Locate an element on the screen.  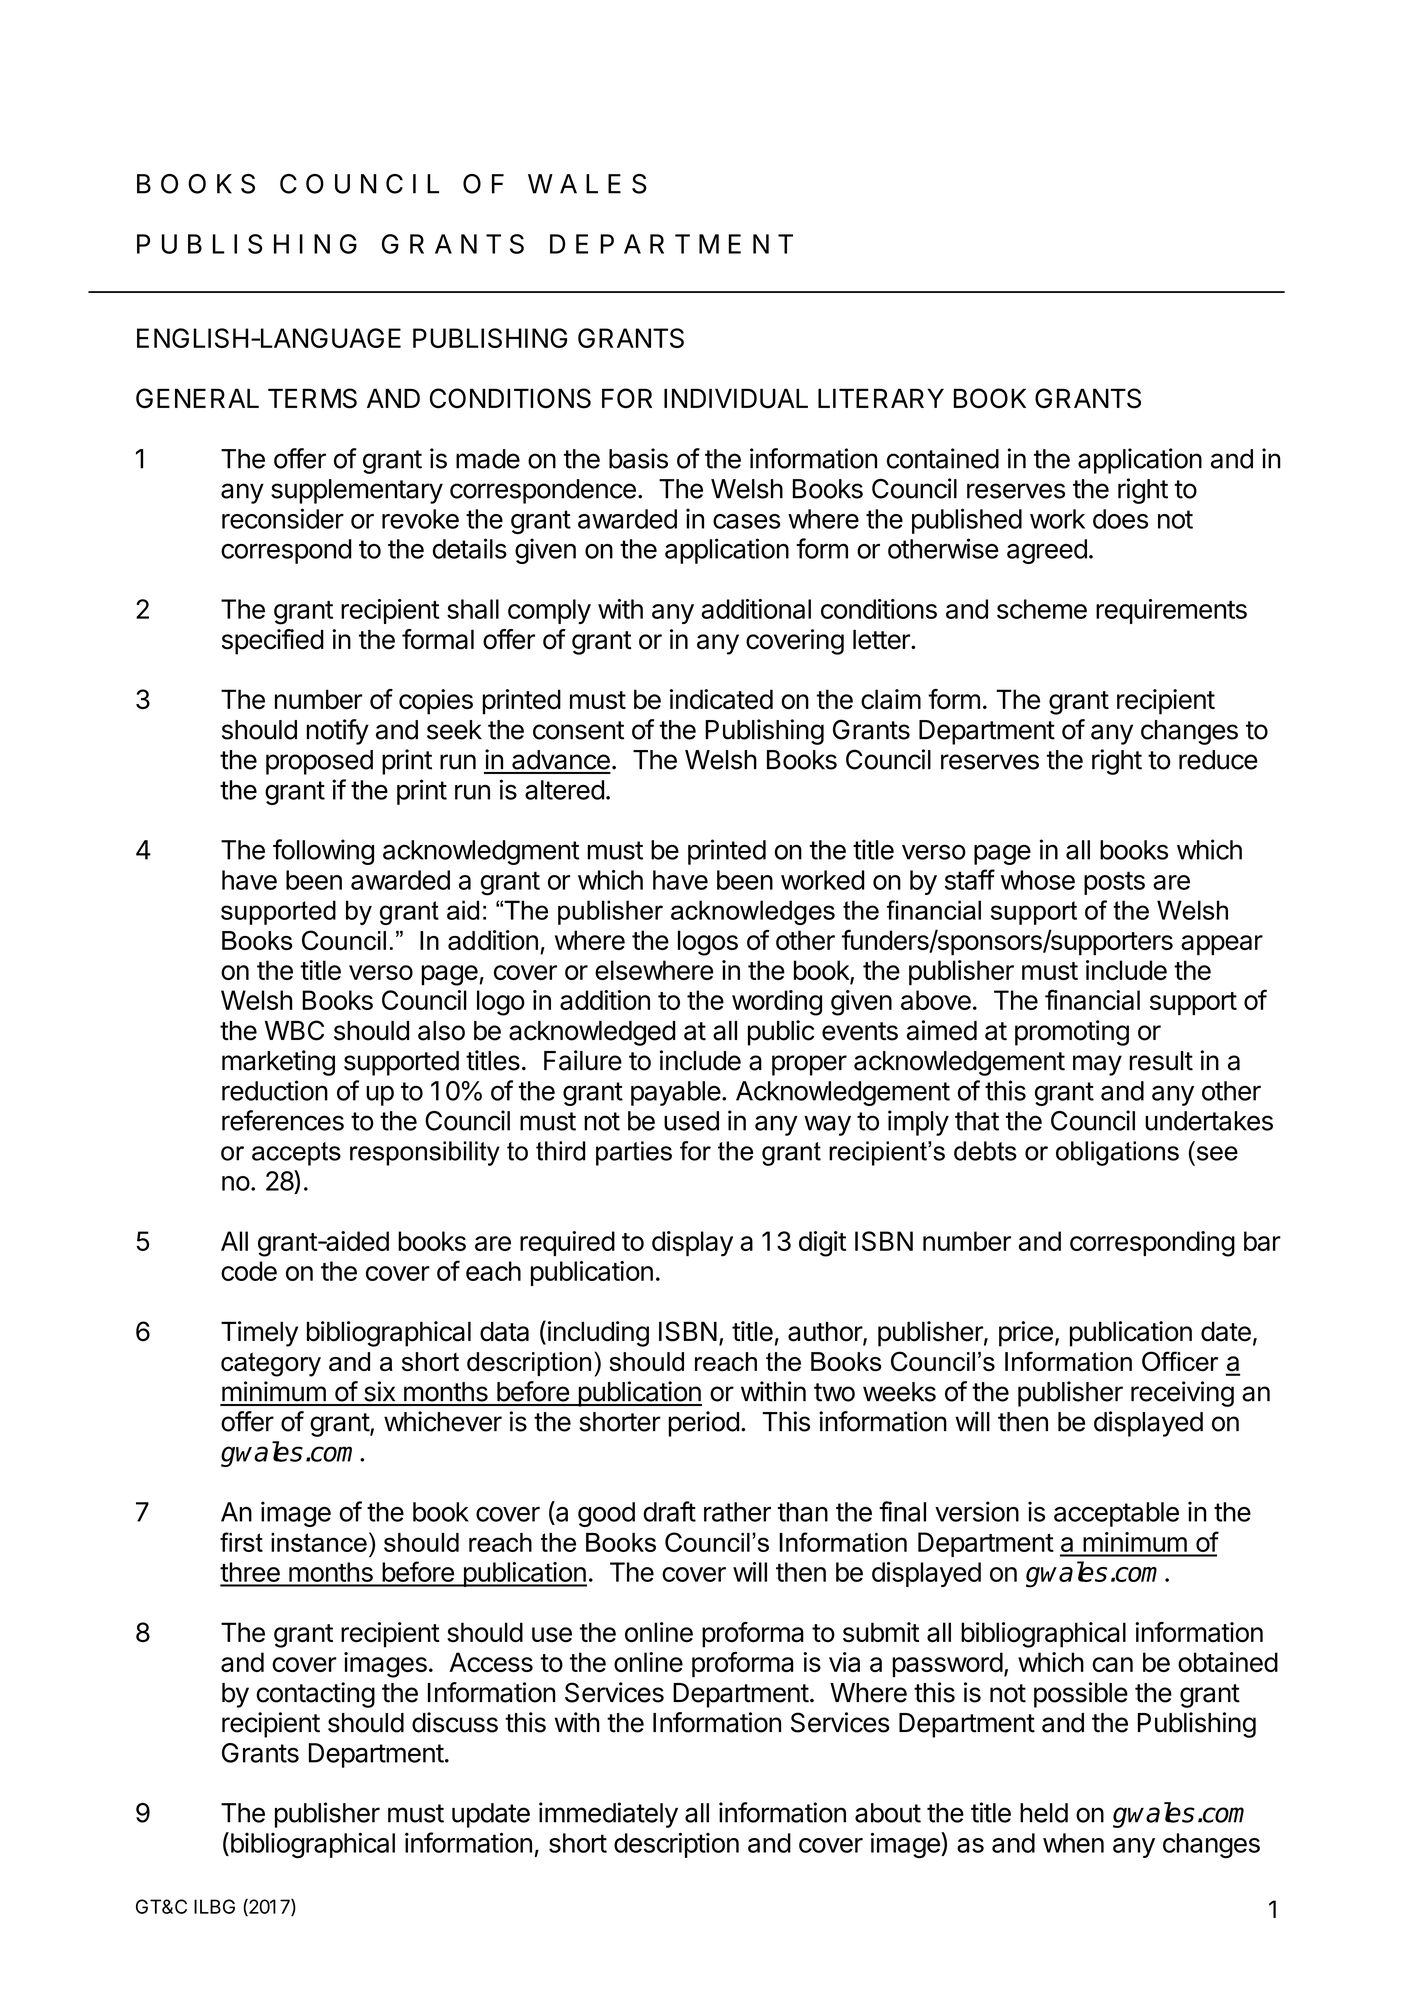
period is located at coordinates (703, 1424).
